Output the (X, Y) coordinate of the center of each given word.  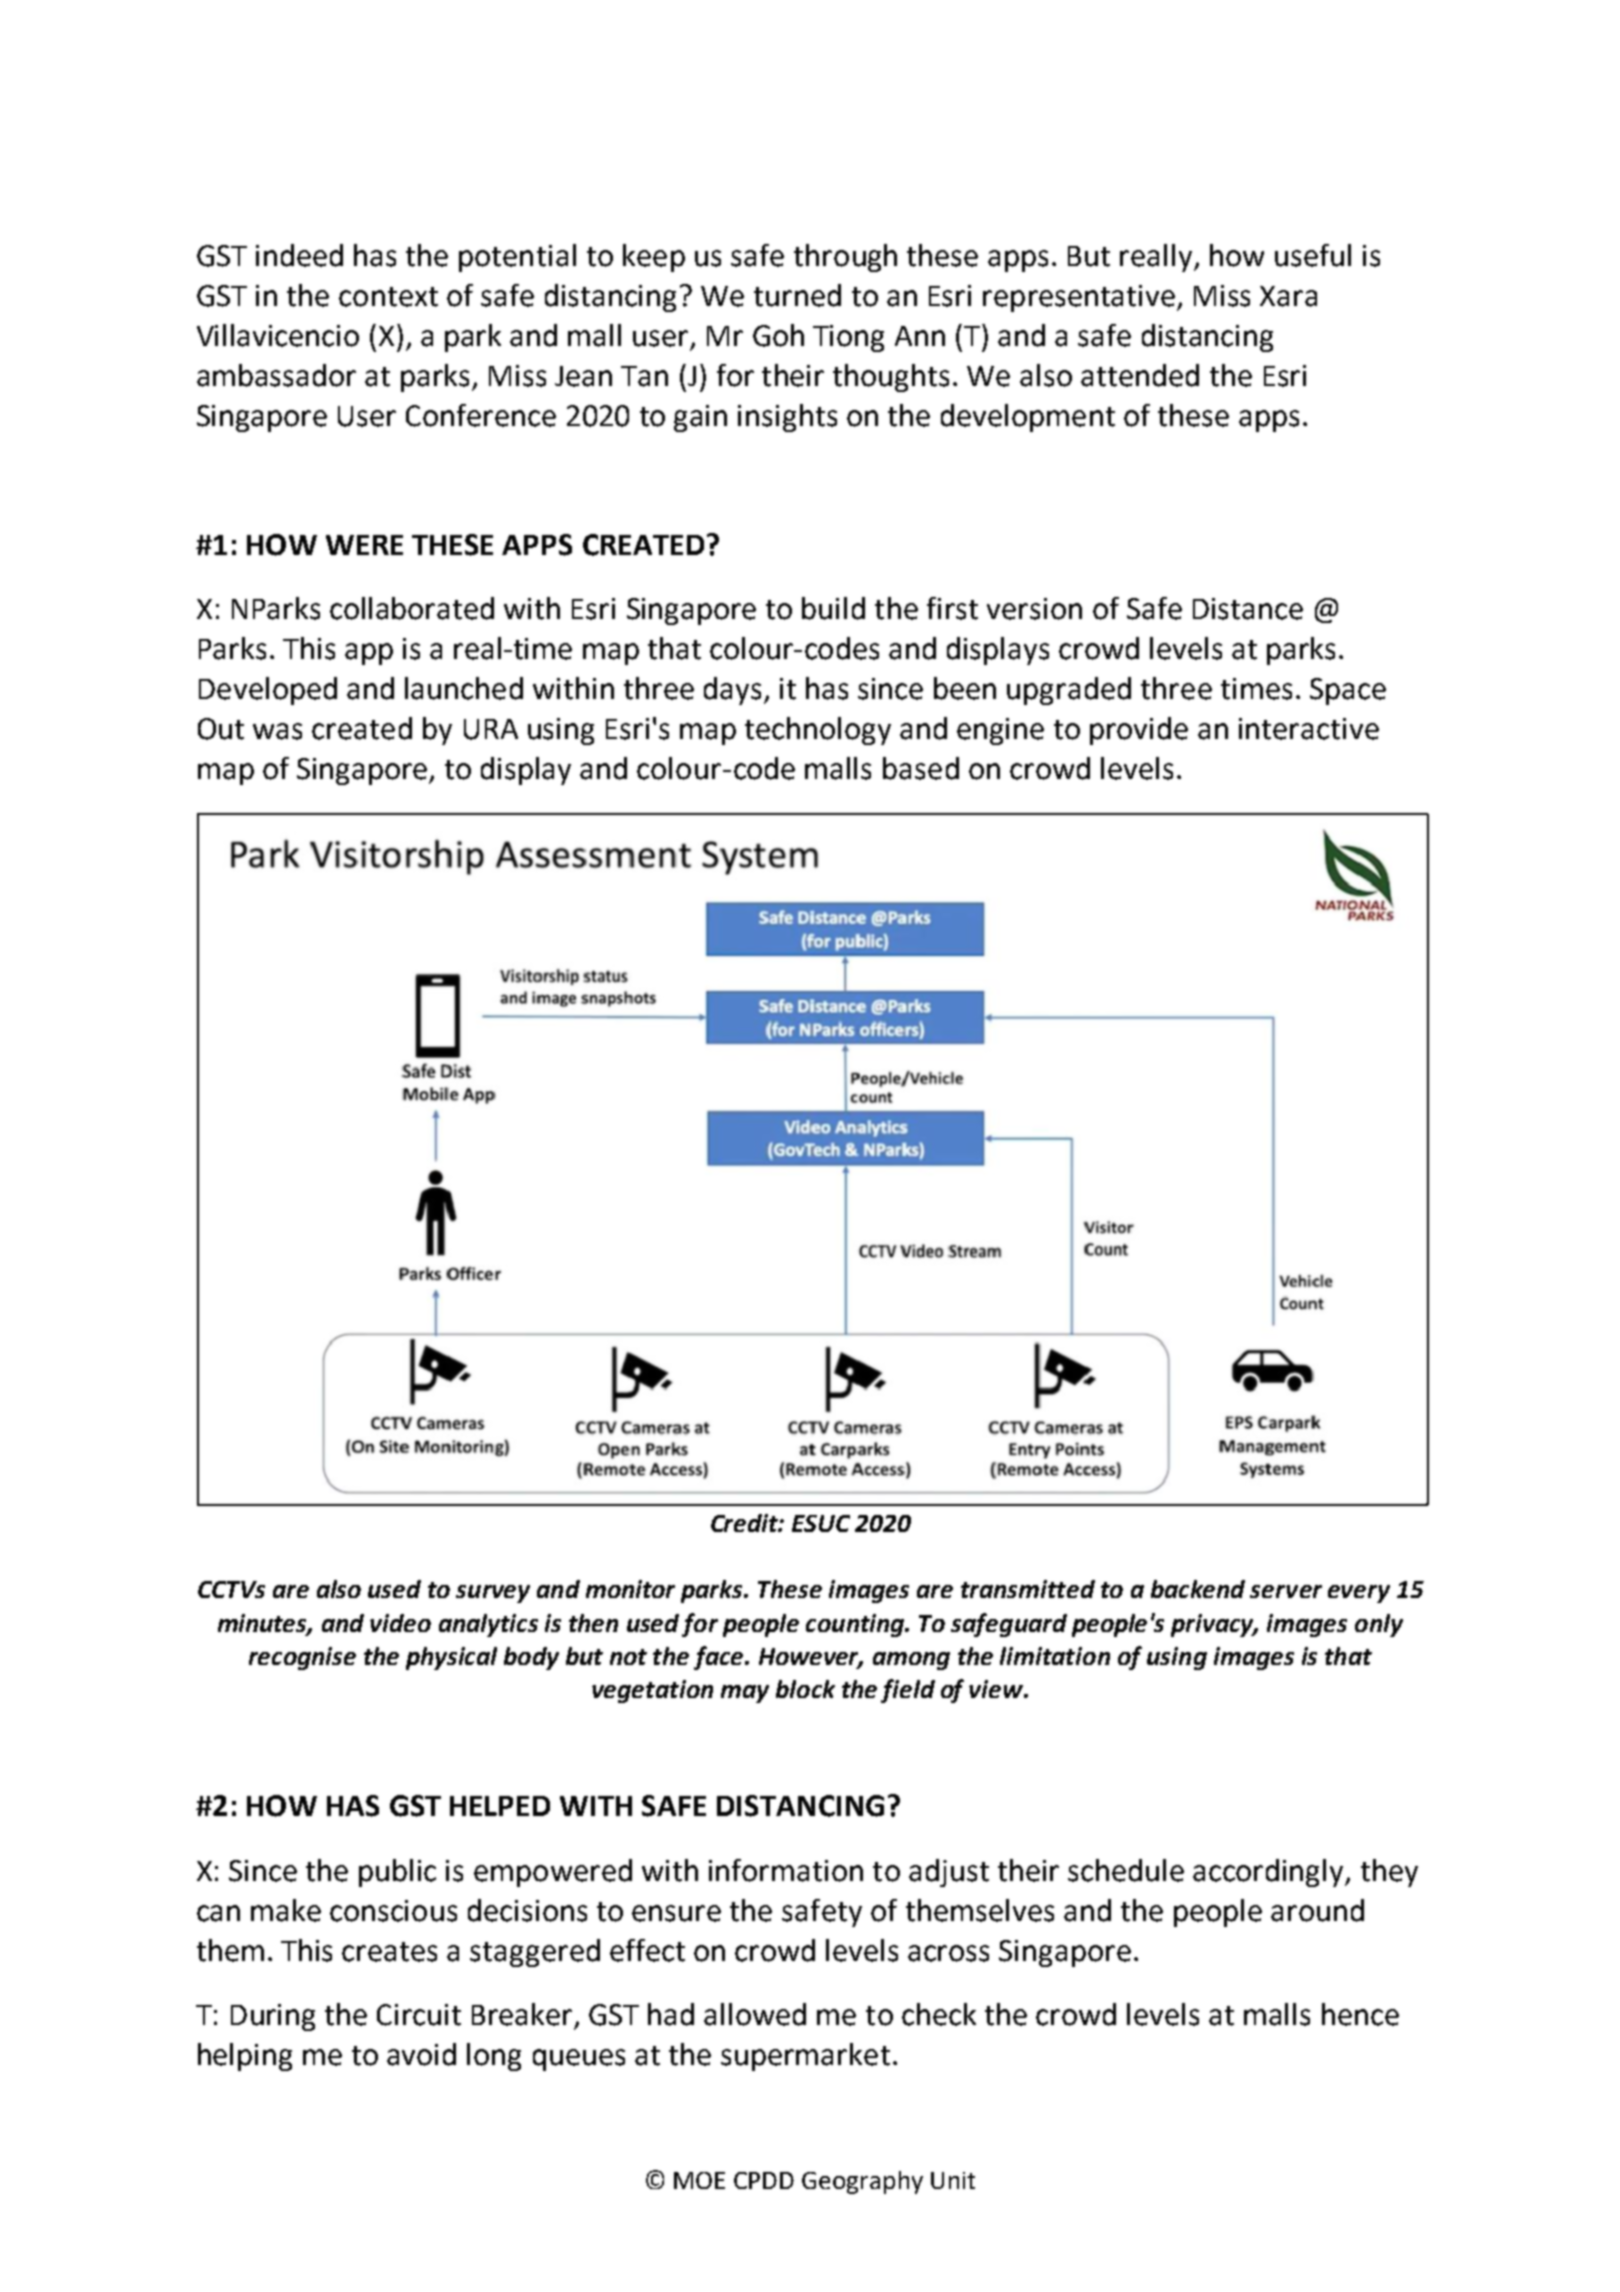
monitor (630, 1589)
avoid (421, 2054)
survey (493, 1594)
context (388, 297)
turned (797, 295)
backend (1198, 1589)
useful (1313, 255)
